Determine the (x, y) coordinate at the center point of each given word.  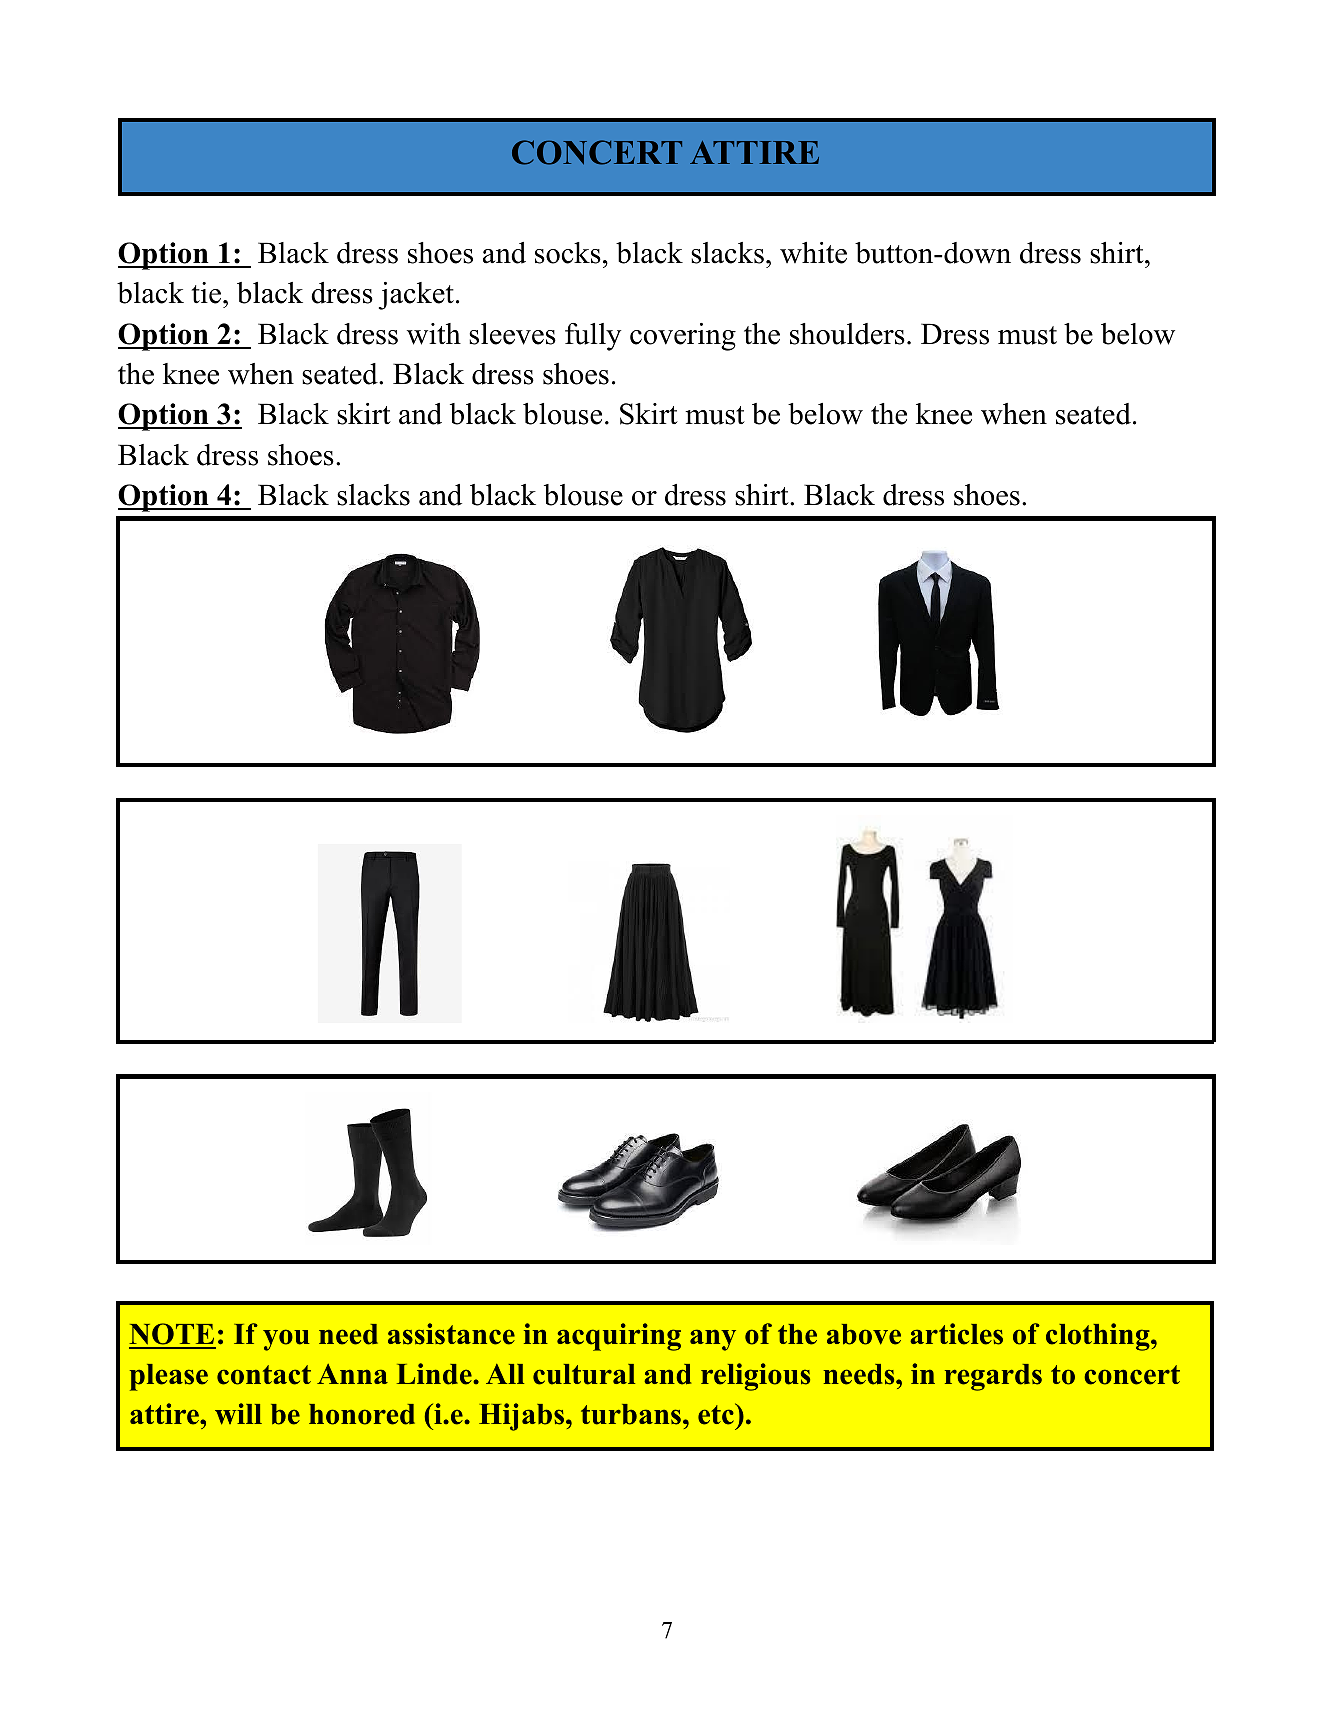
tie (206, 293)
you (286, 1340)
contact (264, 1375)
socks (568, 253)
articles (956, 1334)
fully (593, 337)
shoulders (847, 334)
